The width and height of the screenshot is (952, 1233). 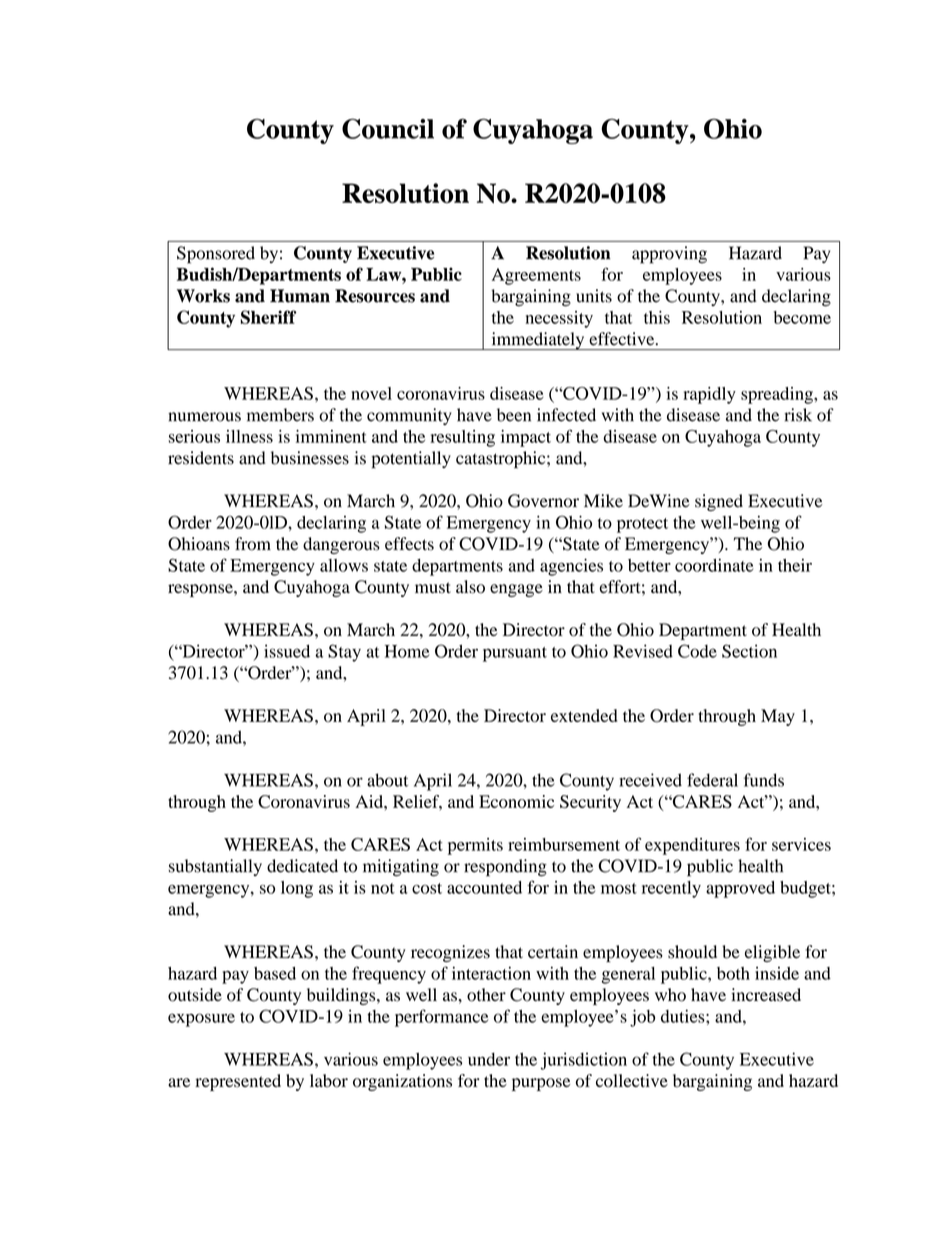 What do you see at coordinates (388, 128) in the screenshot?
I see `Council` at bounding box center [388, 128].
